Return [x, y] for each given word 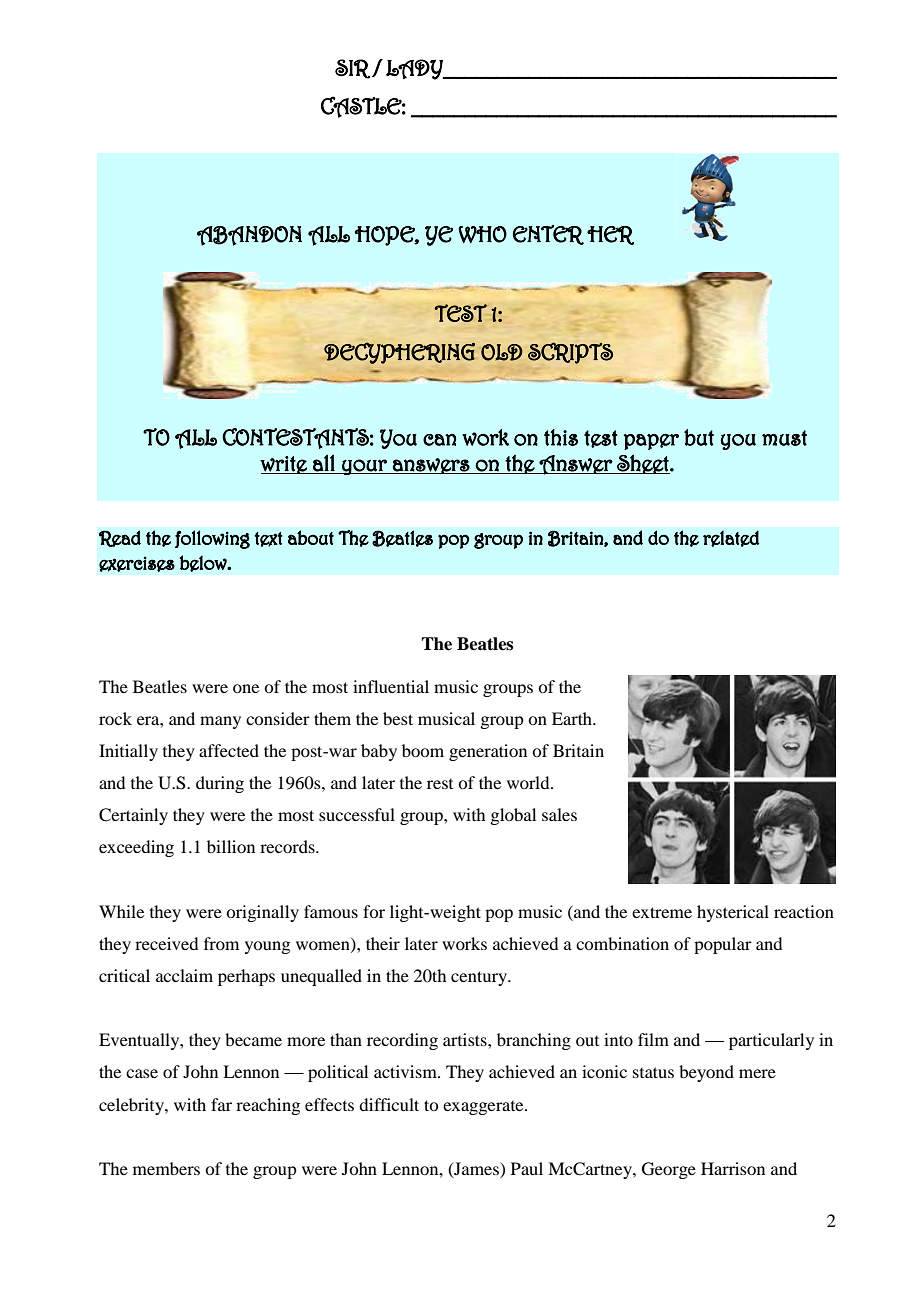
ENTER [548, 235]
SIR [352, 69]
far [221, 1104]
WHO [483, 234]
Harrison [733, 1168]
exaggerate [484, 1108]
